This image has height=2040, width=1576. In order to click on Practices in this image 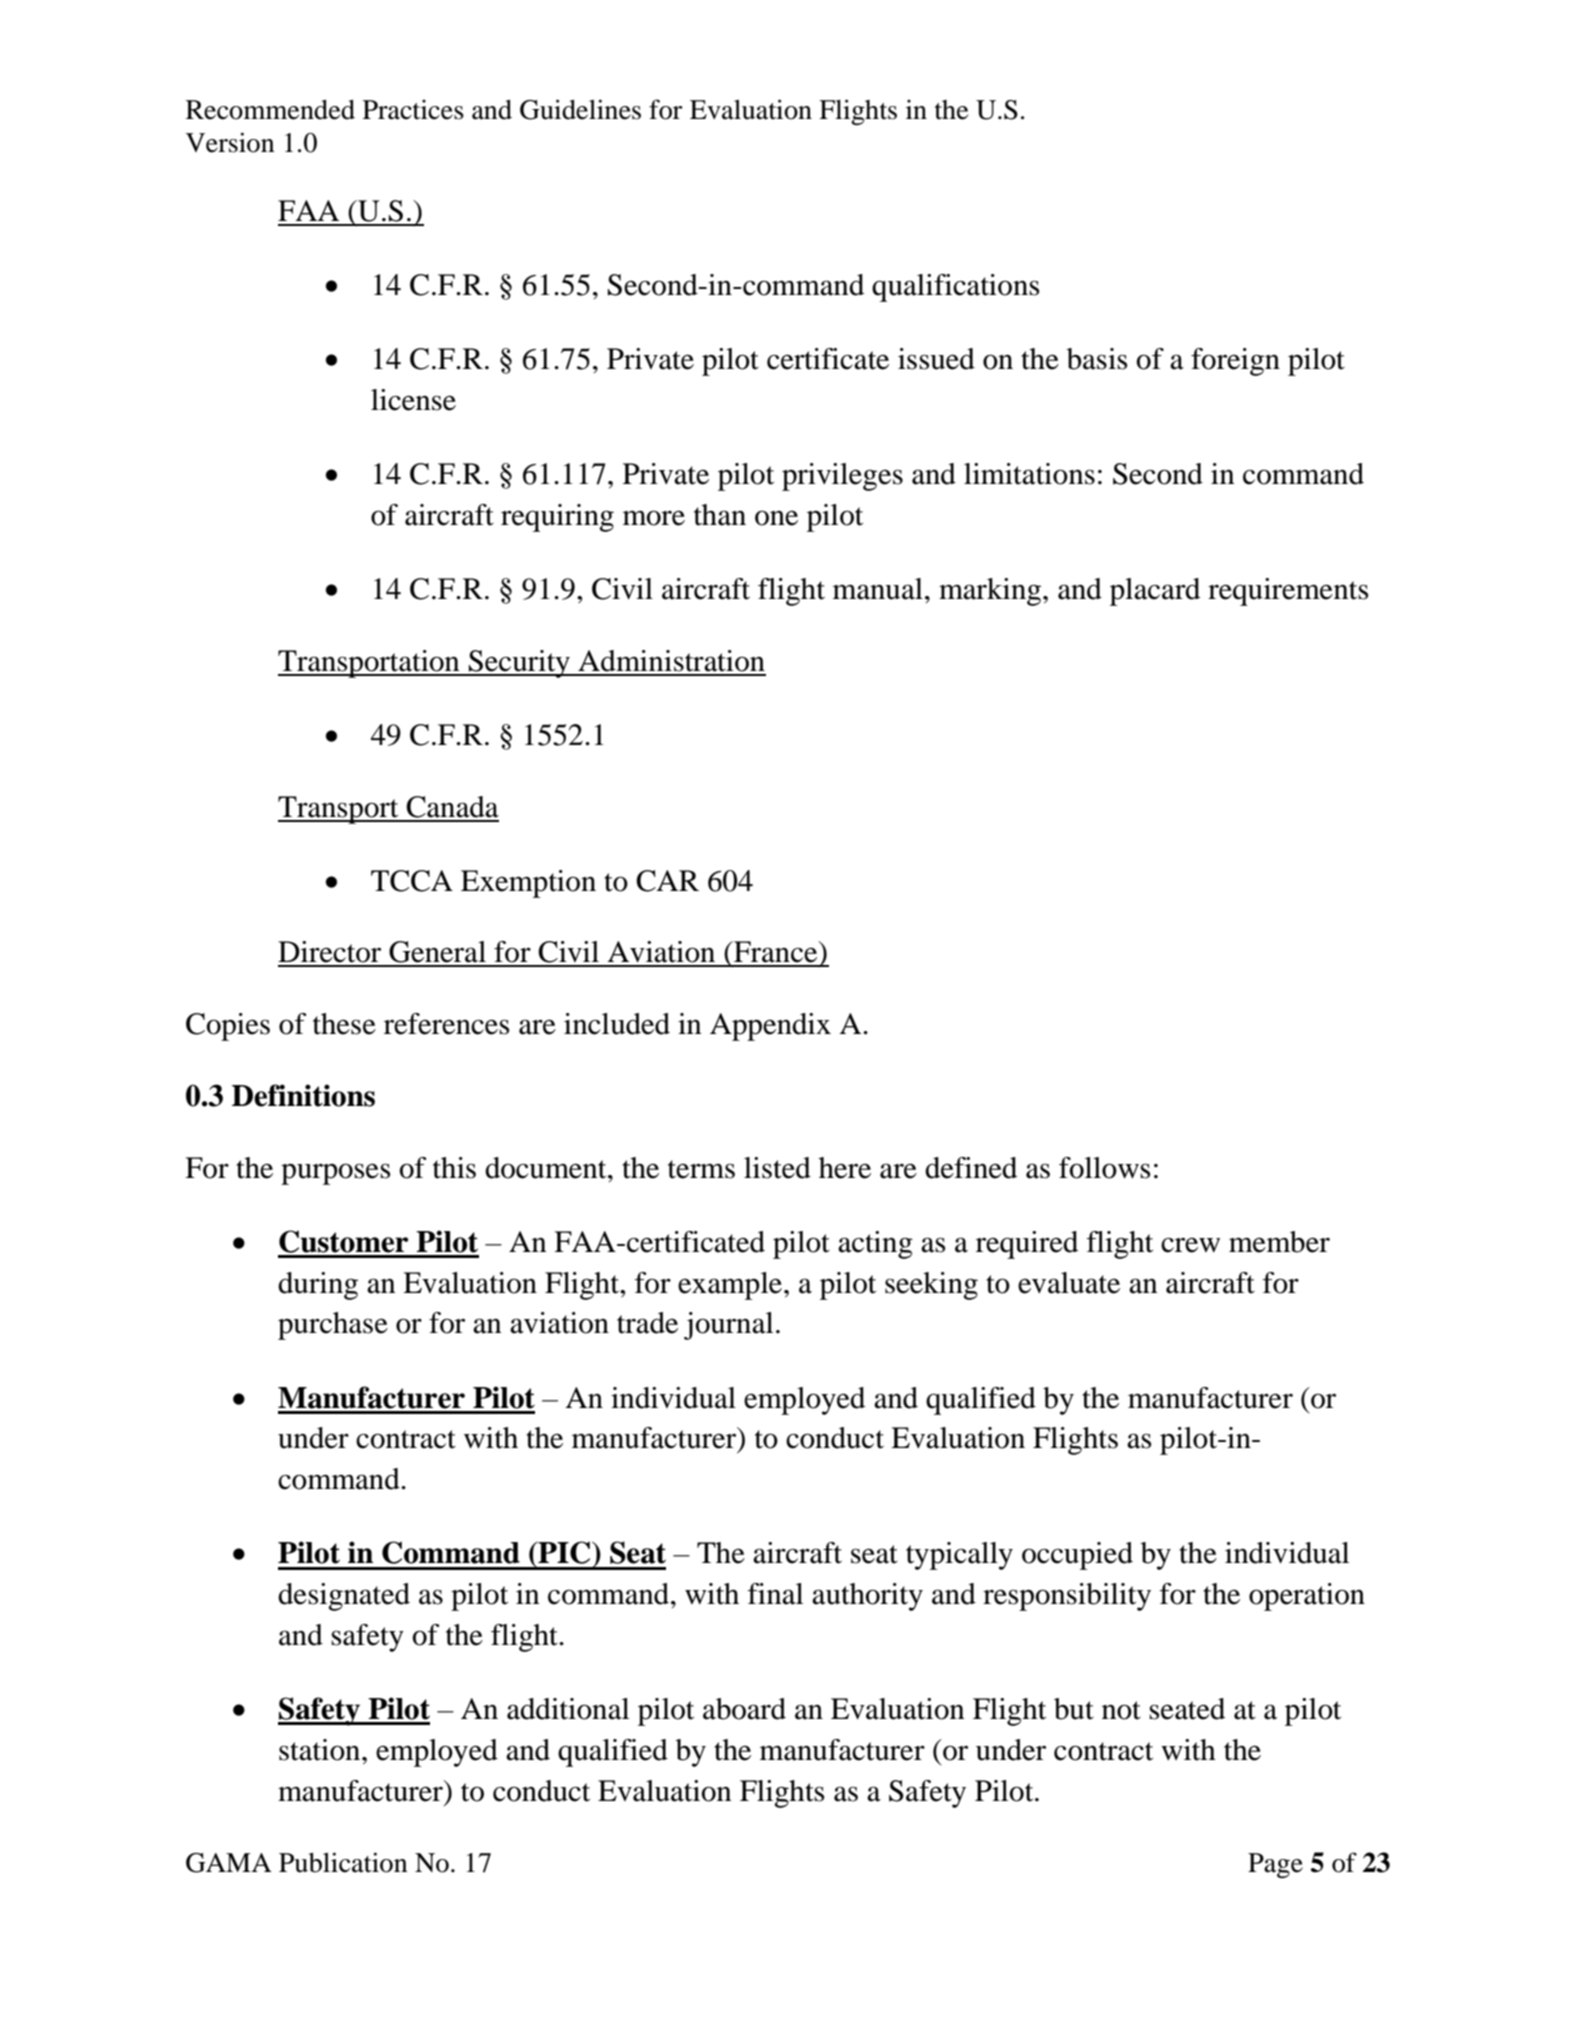, I will do `click(413, 109)`.
